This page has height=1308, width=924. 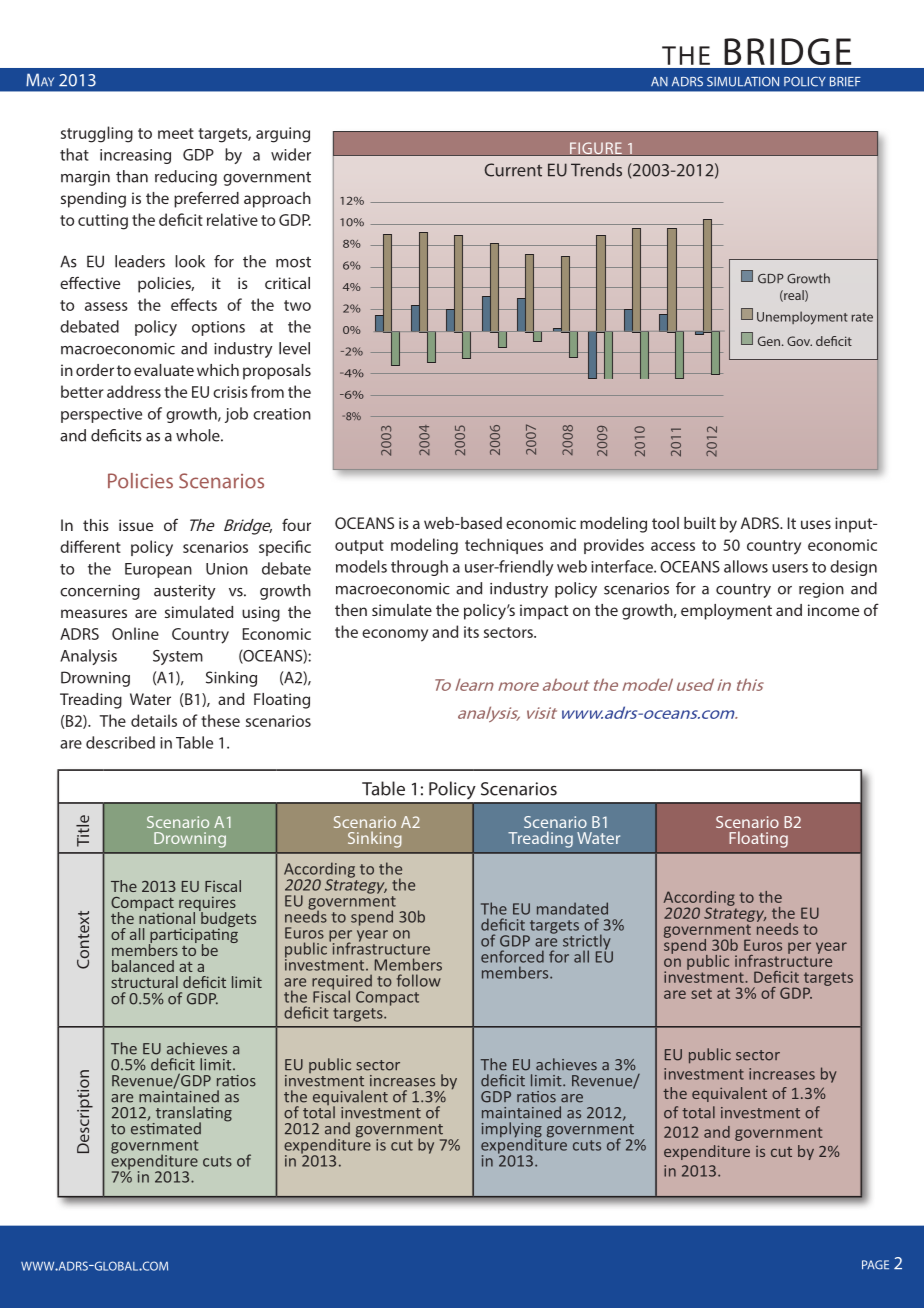 What do you see at coordinates (513, 170) in the page?
I see `Current` at bounding box center [513, 170].
